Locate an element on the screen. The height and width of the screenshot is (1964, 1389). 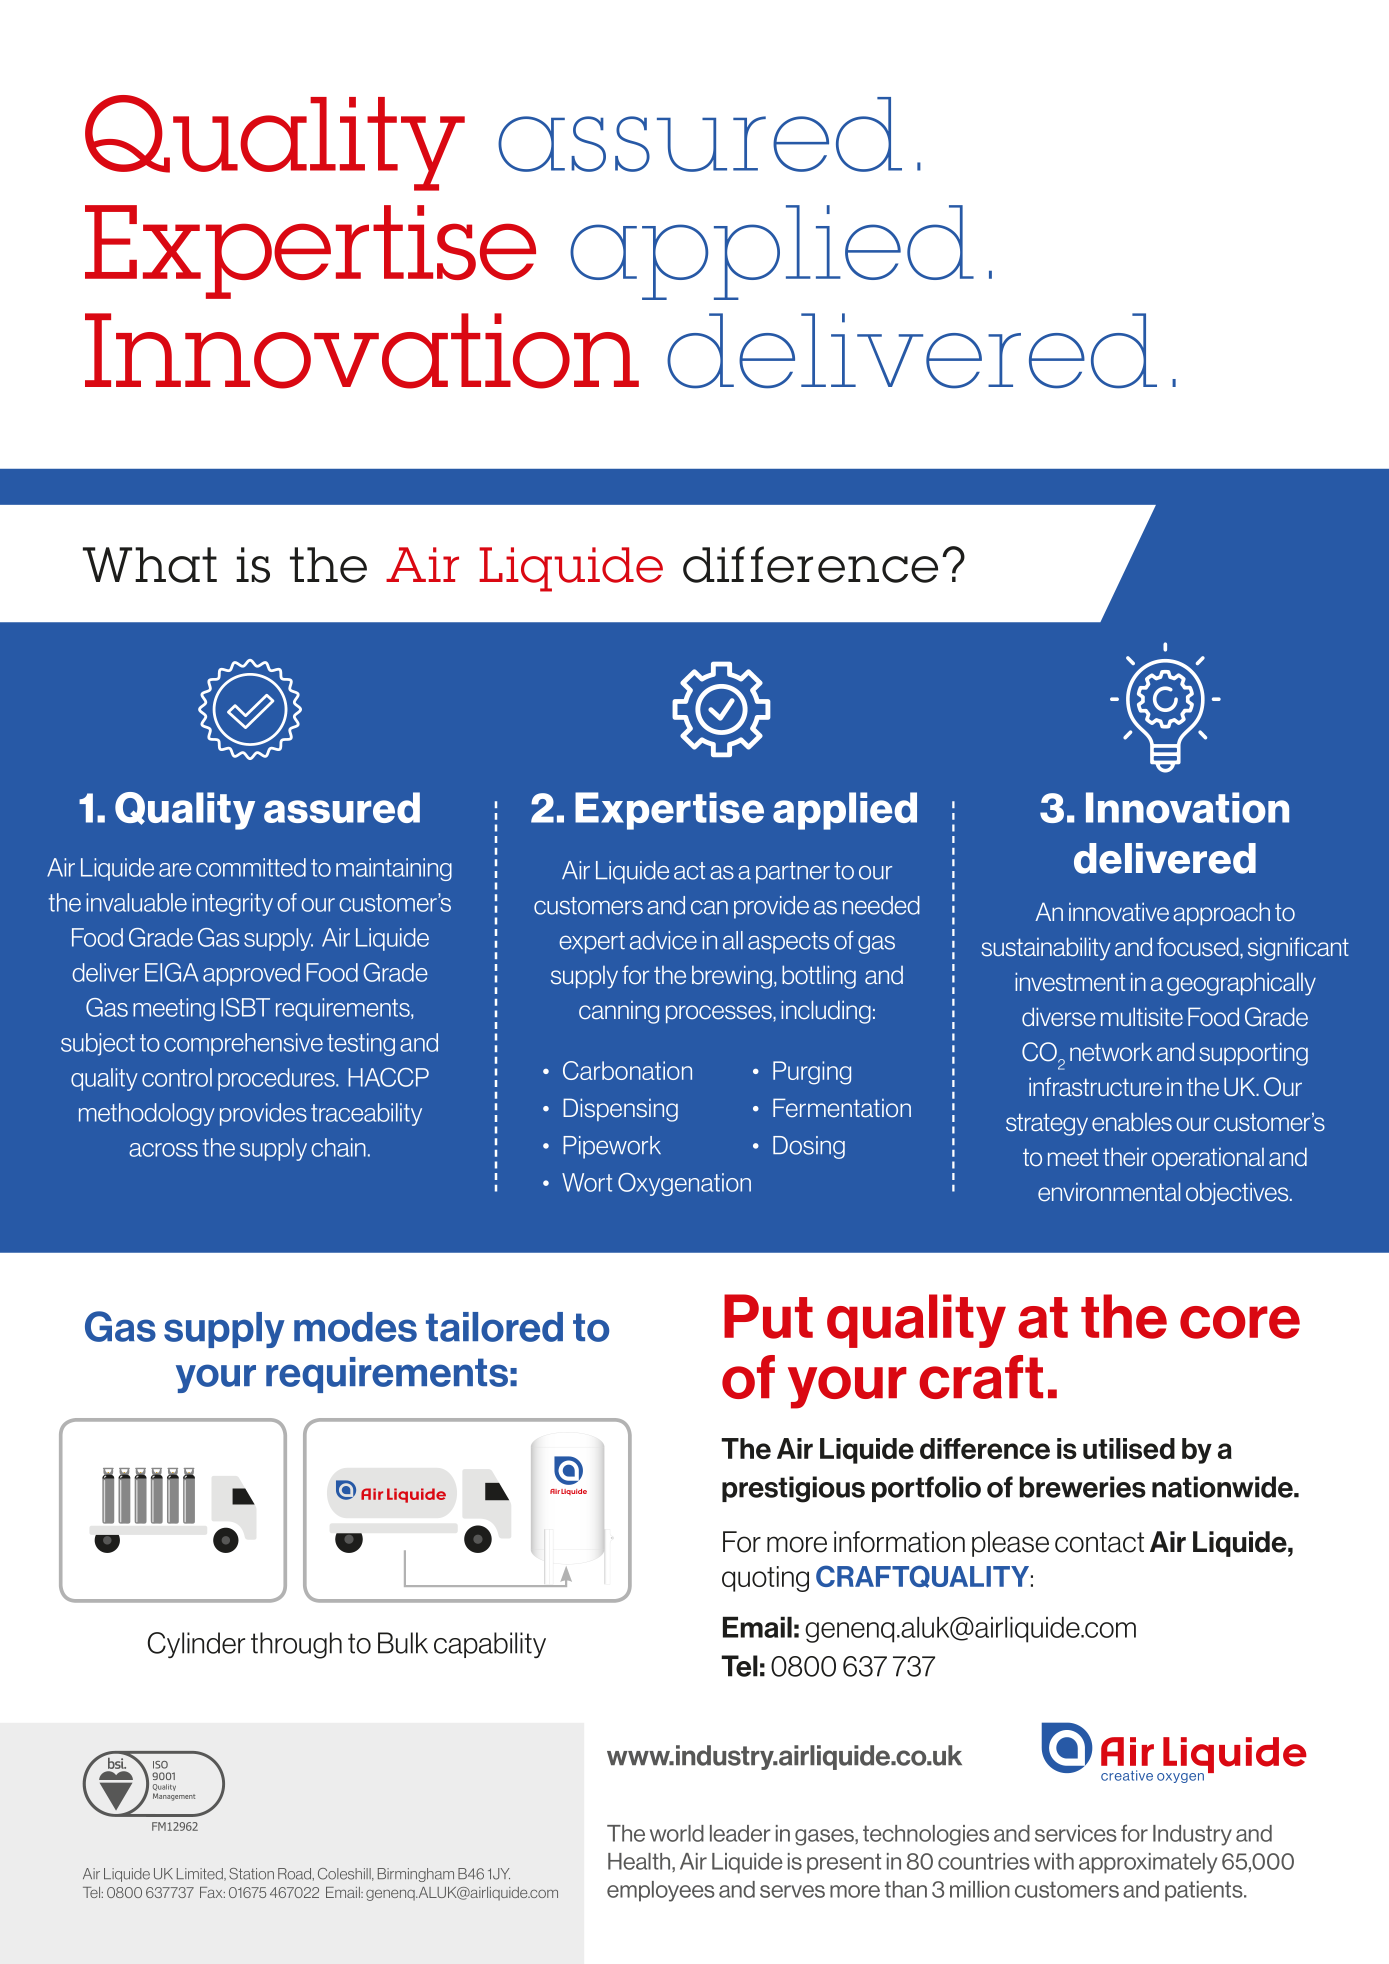
approach is located at coordinates (1221, 913).
